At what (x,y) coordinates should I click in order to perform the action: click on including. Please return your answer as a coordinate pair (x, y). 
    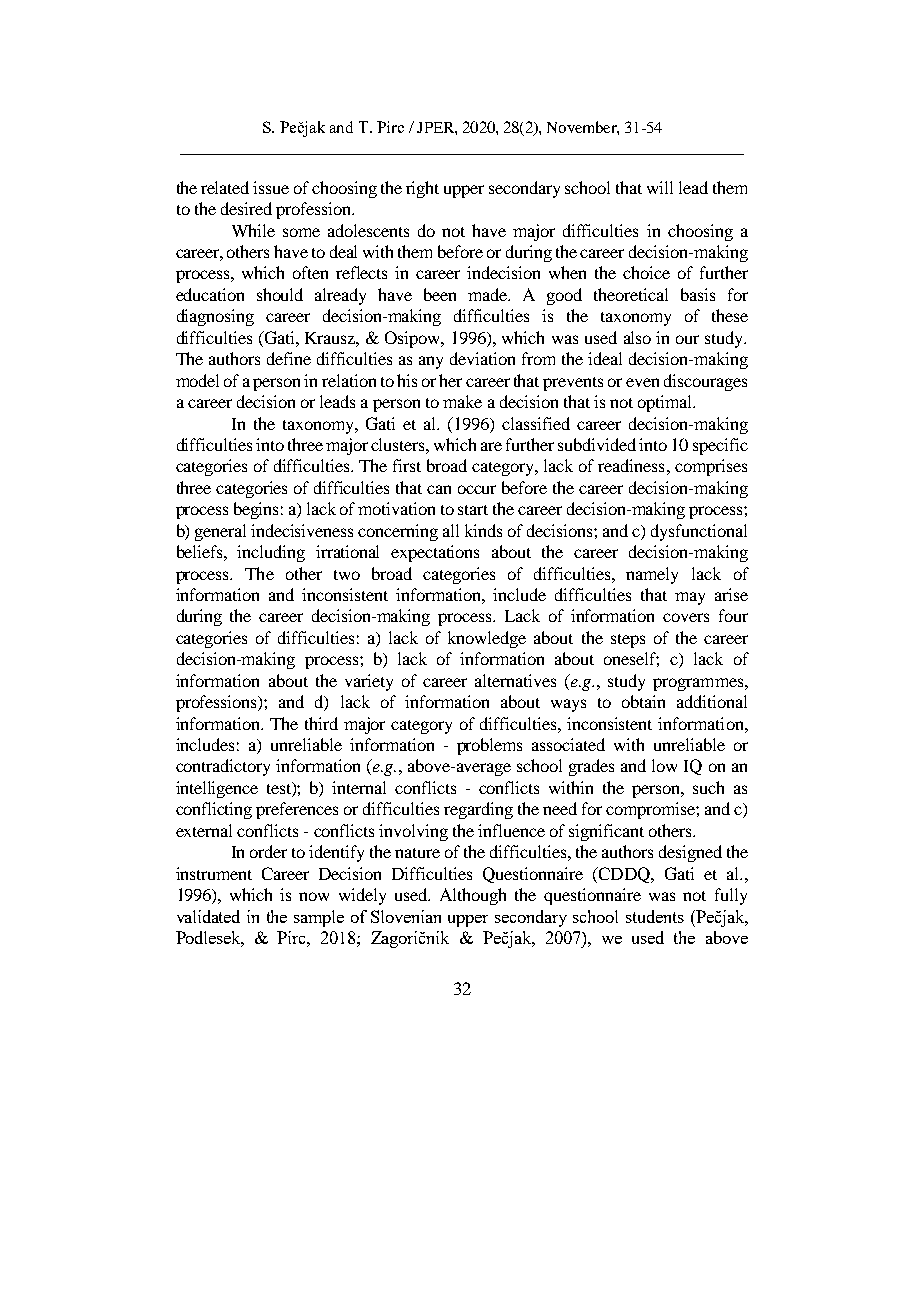
    Looking at the image, I should click on (271, 553).
